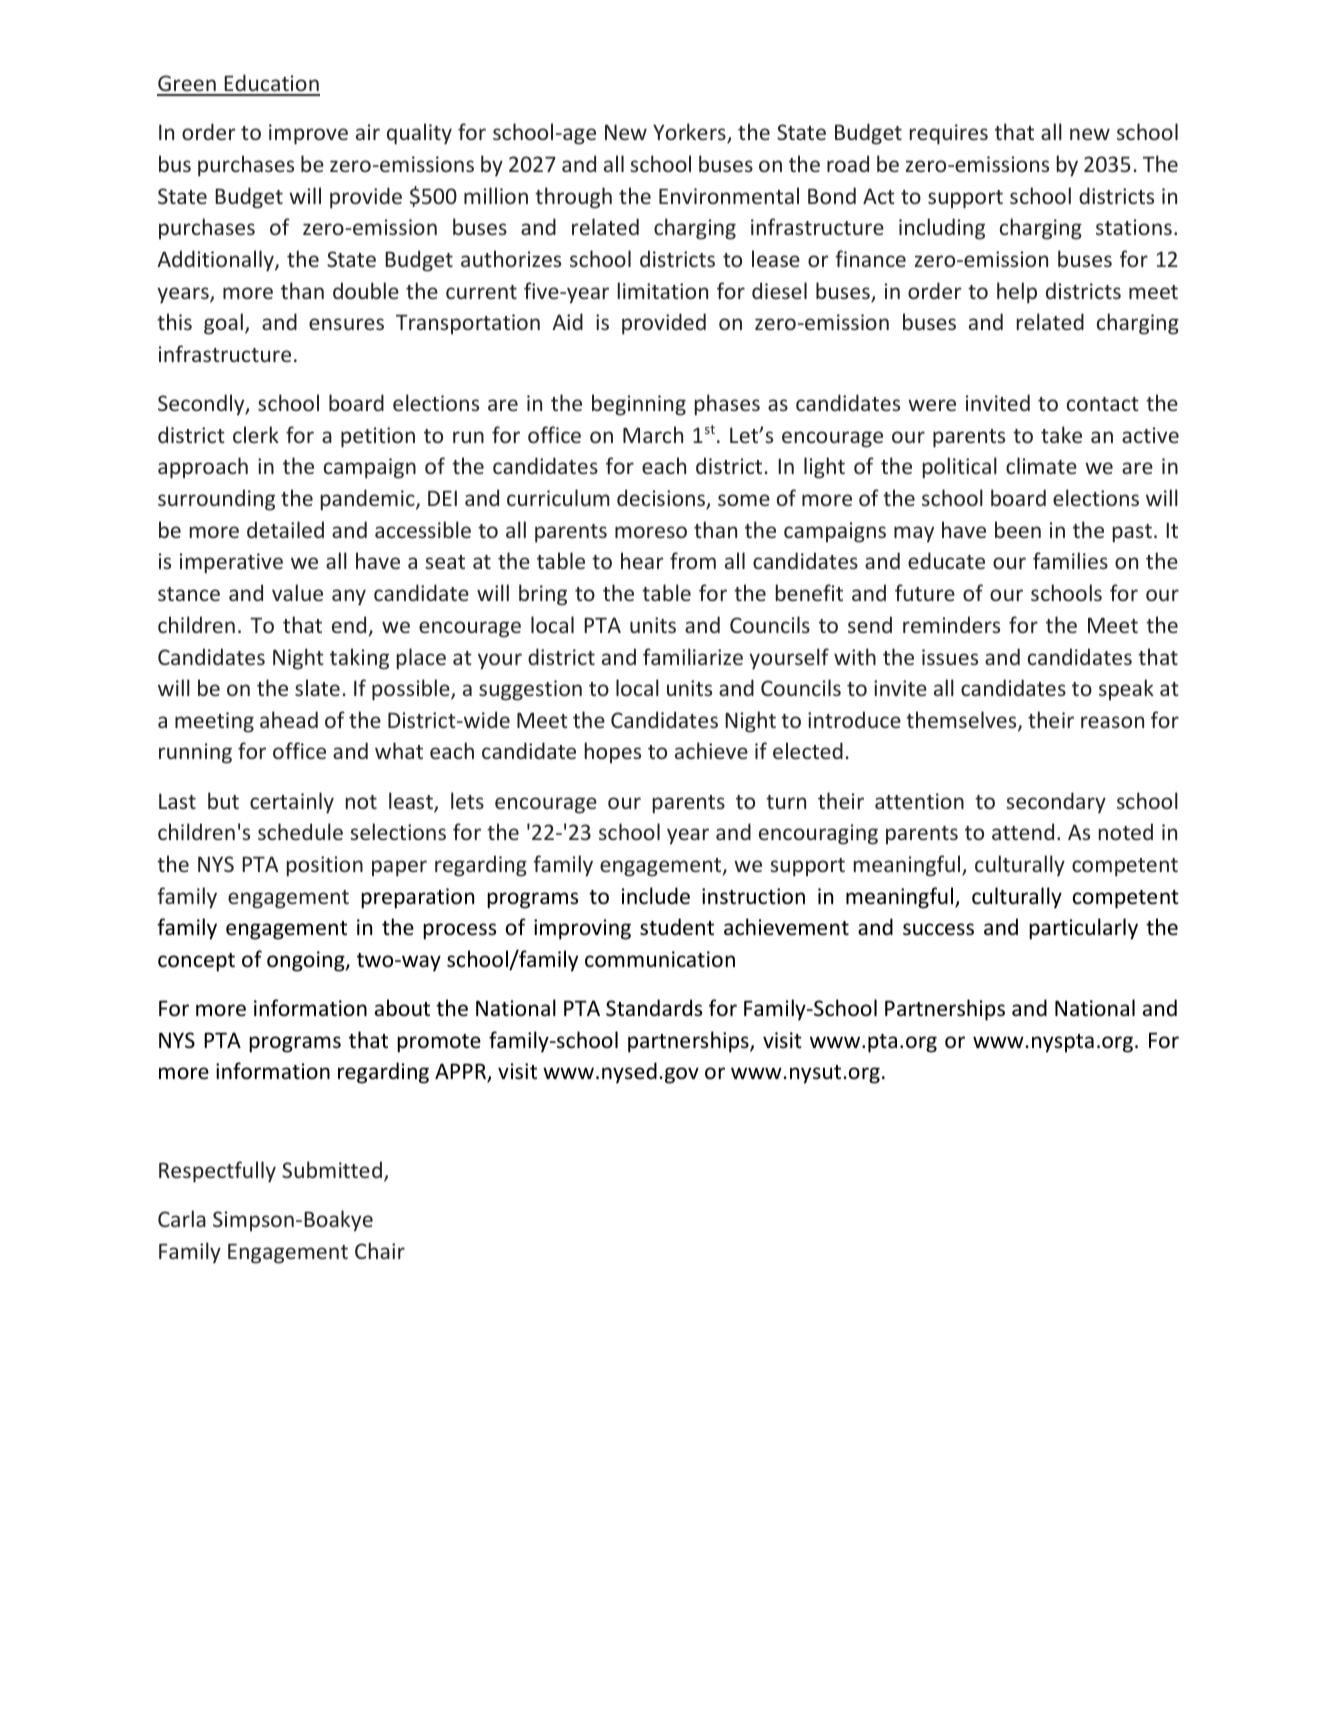 Image resolution: width=1337 pixels, height=1731 pixels. Describe the element at coordinates (317, 687) in the image. I see `slate` at that location.
